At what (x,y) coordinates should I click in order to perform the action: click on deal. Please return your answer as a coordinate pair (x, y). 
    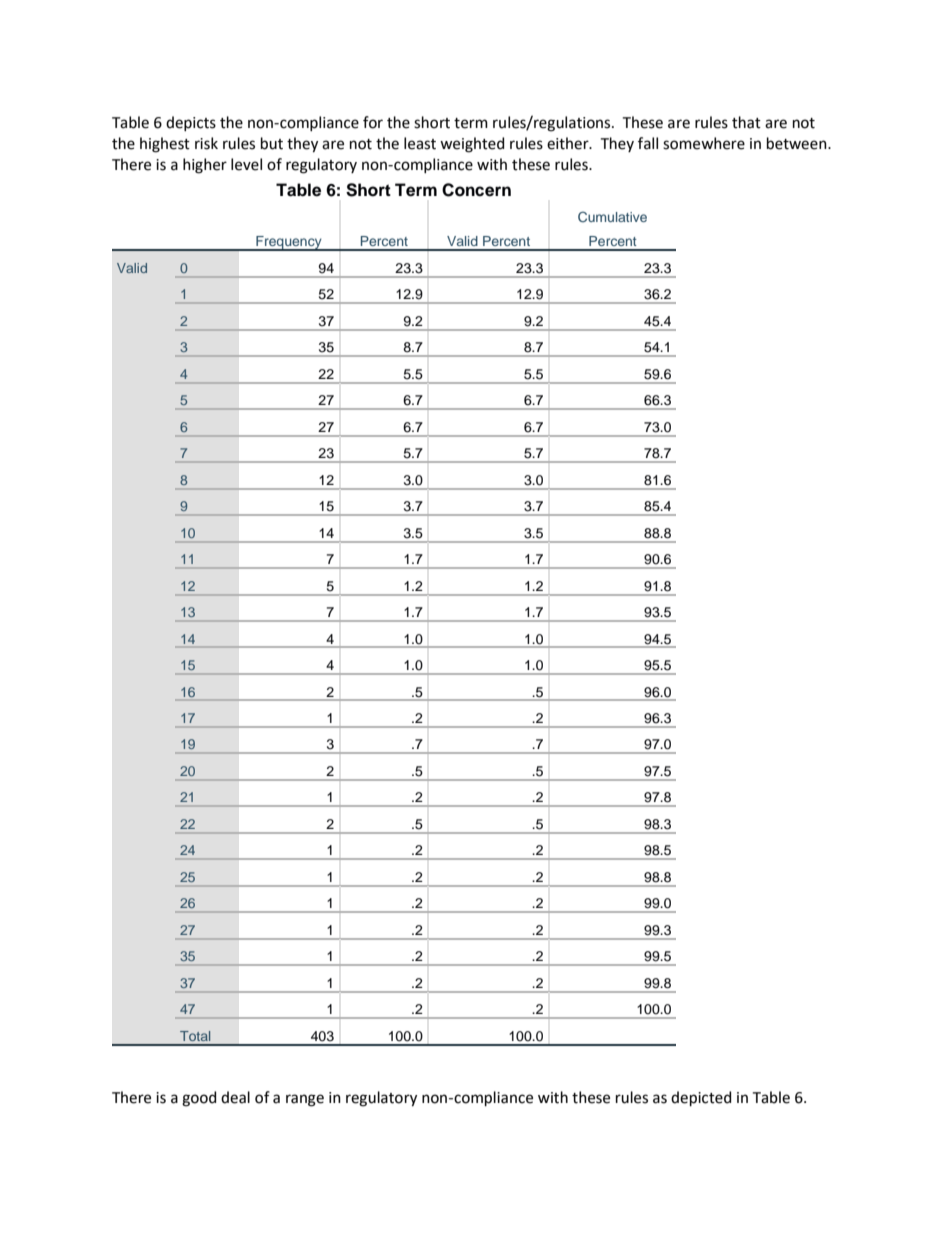
    Looking at the image, I should click on (235, 1097).
